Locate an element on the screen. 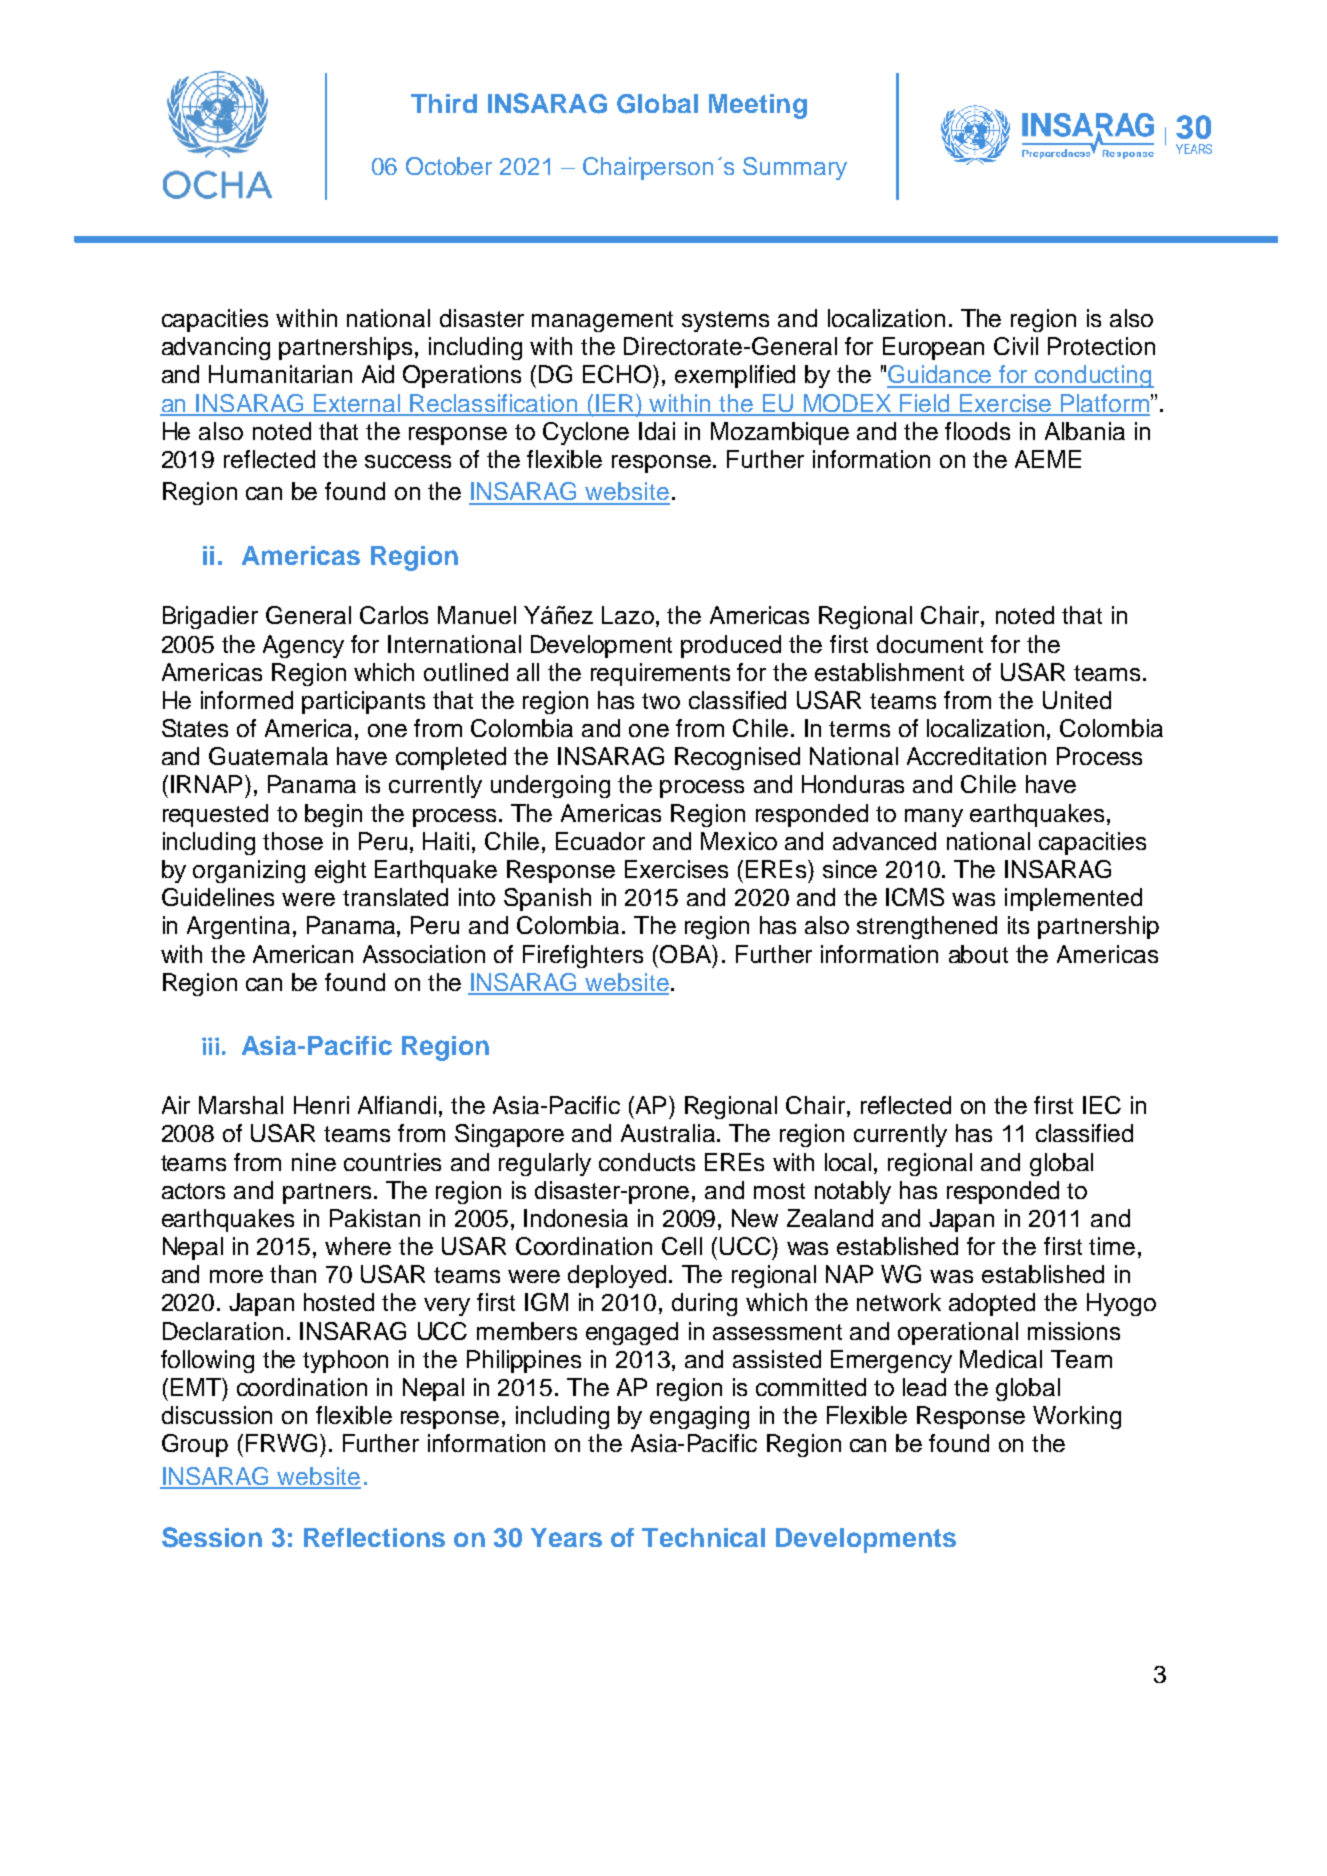 The width and height of the screenshot is (1327, 1876). October is located at coordinates (449, 166).
